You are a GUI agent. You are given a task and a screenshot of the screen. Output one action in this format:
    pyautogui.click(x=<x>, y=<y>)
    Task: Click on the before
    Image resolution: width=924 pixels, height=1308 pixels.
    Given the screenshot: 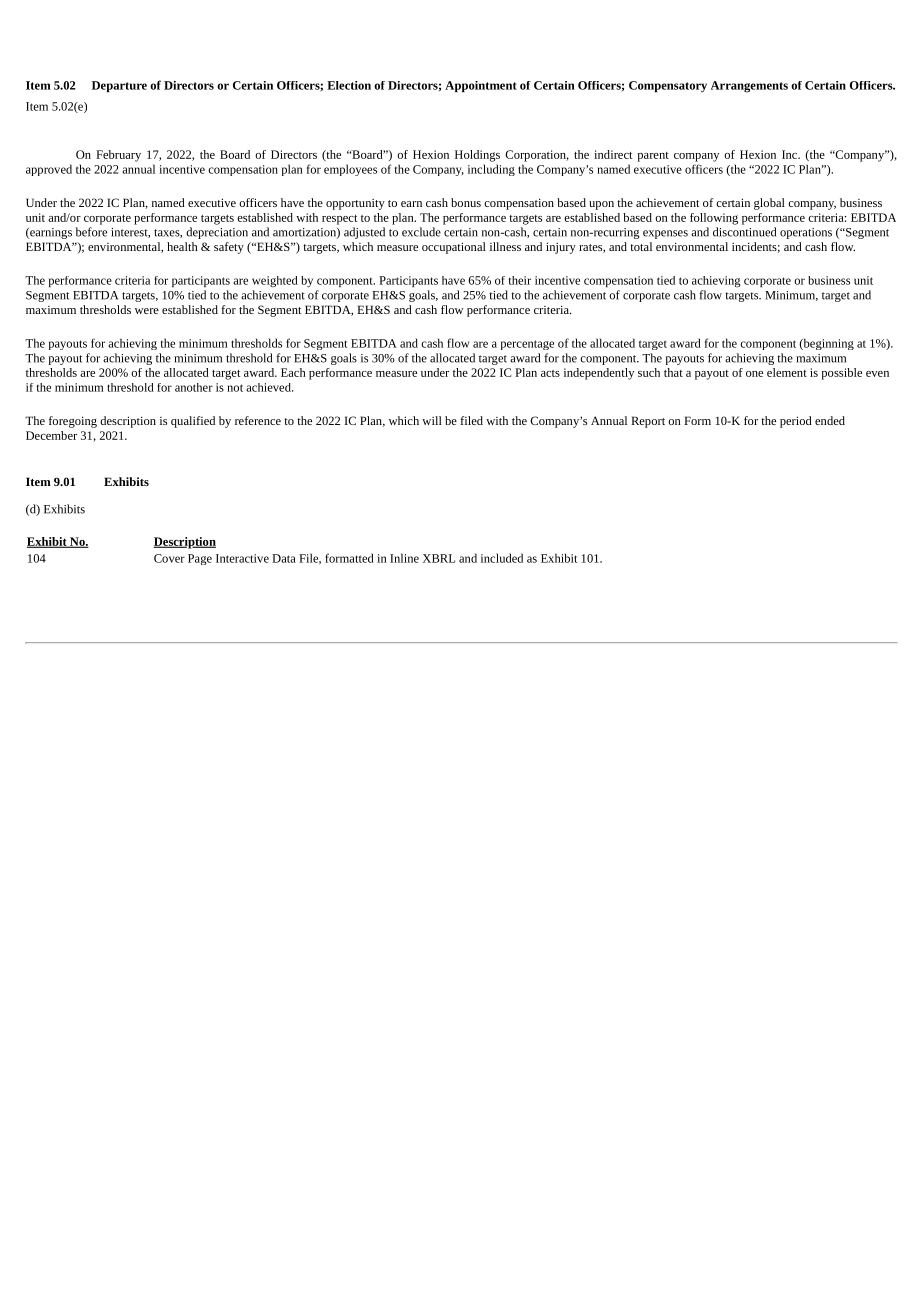 What is the action you would take?
    pyautogui.click(x=91, y=232)
